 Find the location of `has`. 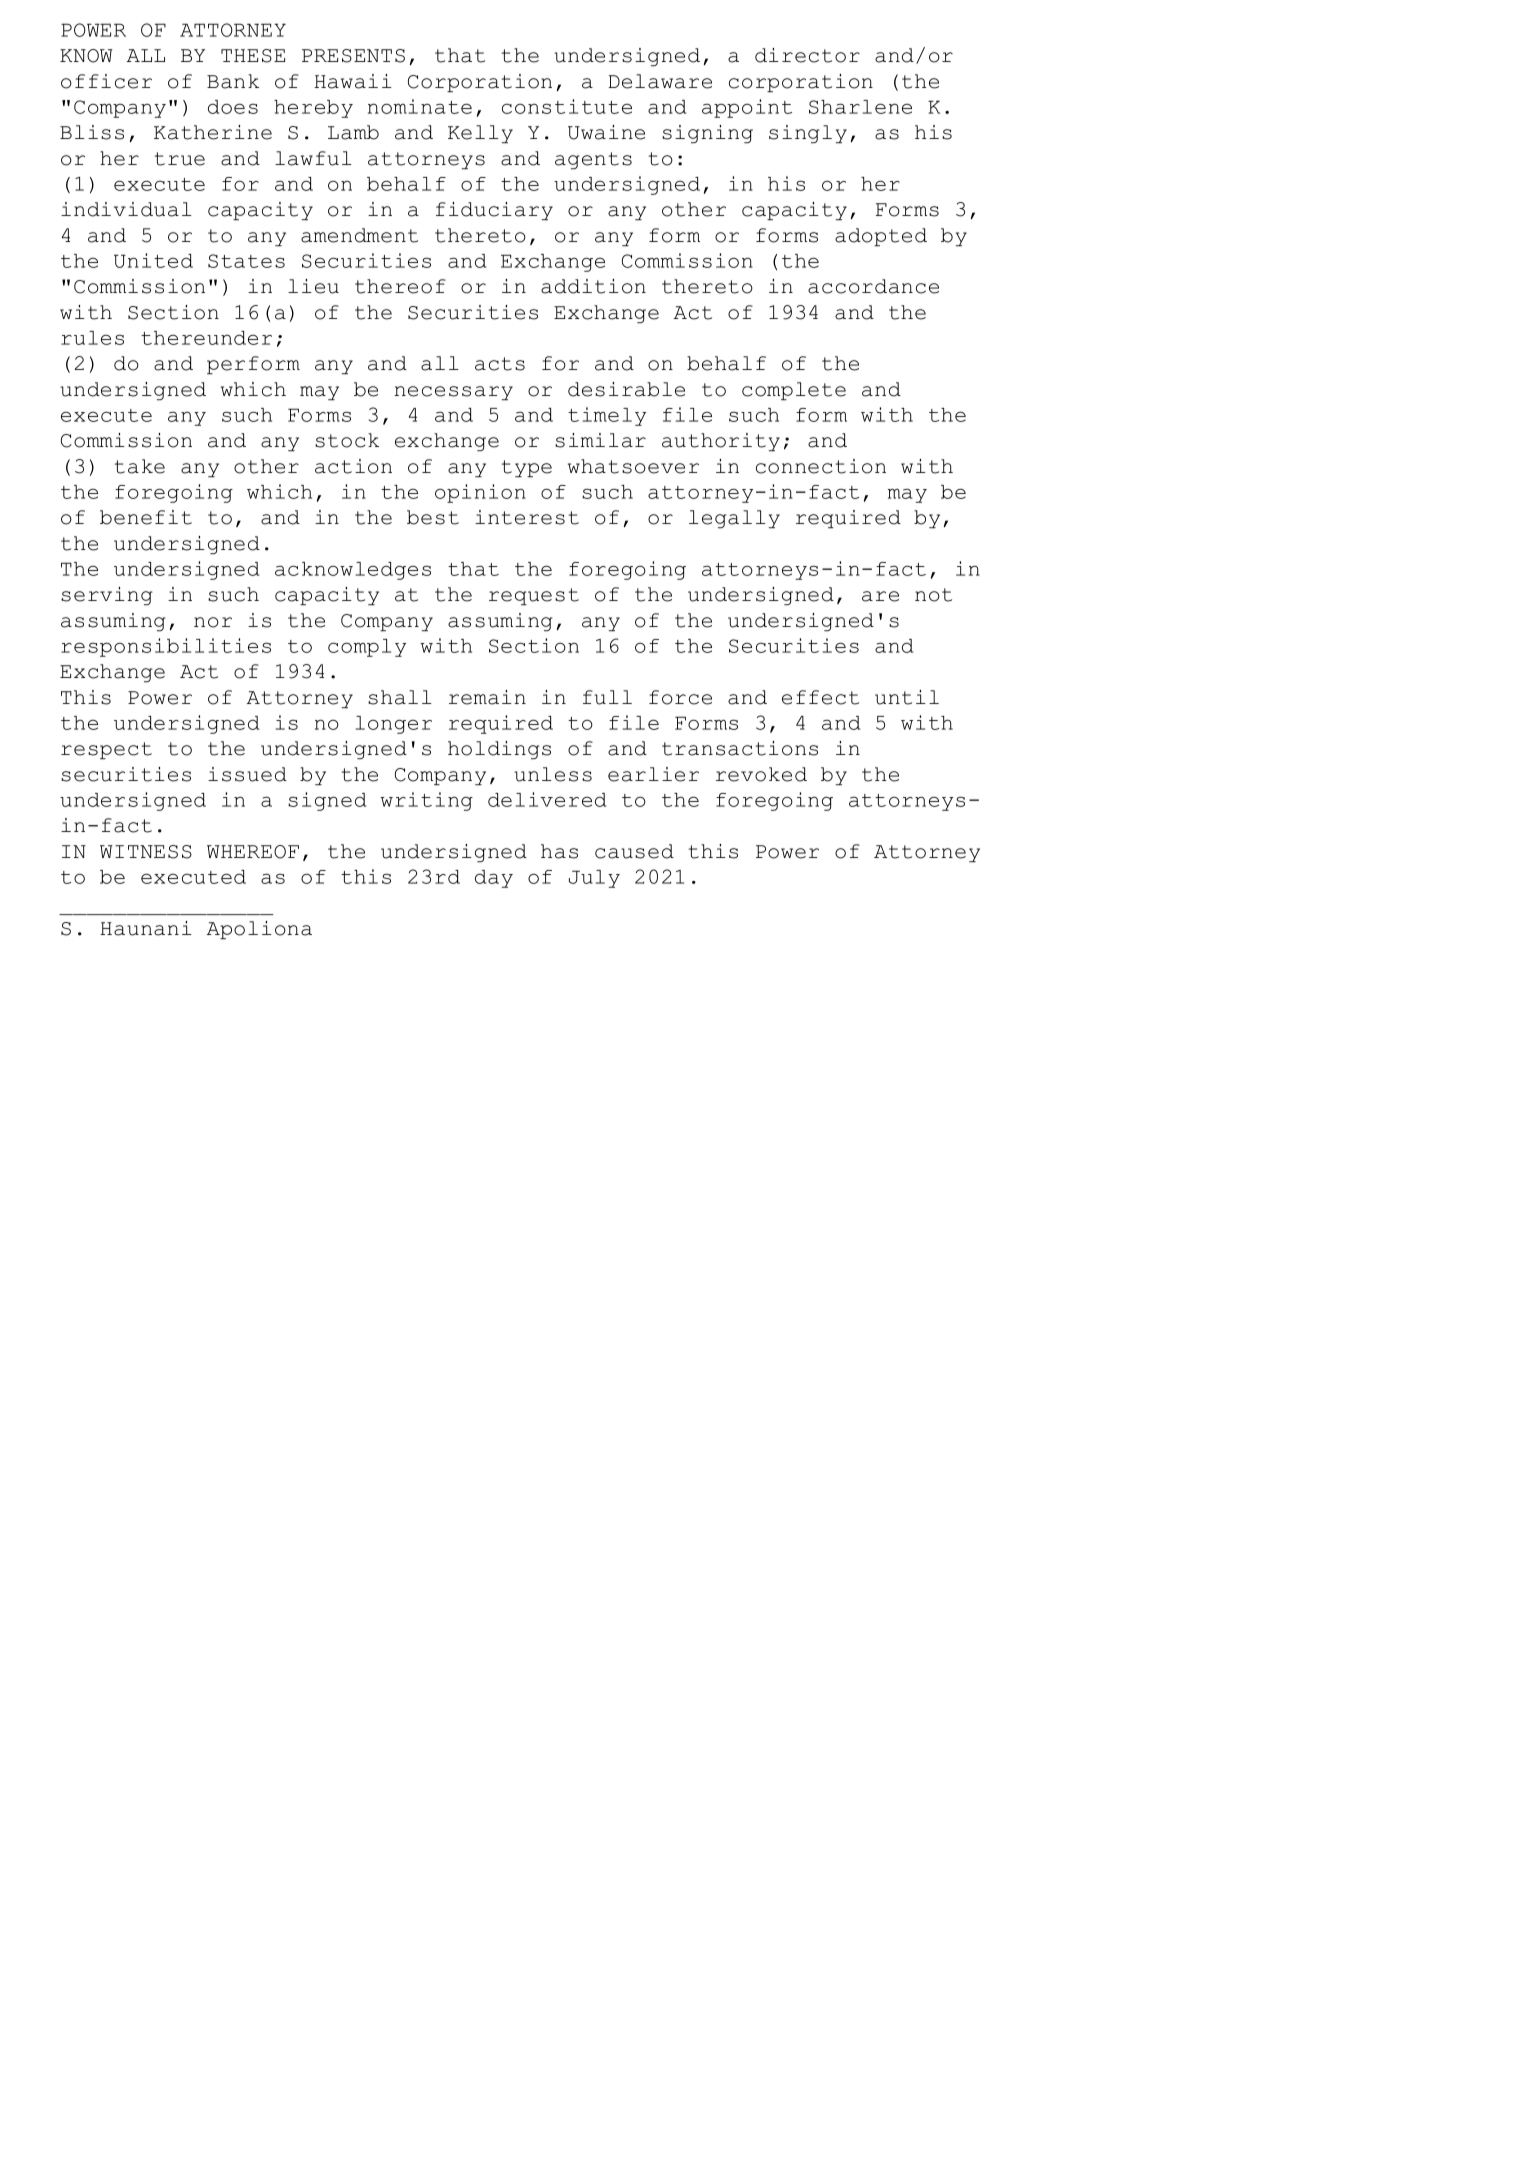

has is located at coordinates (559, 851).
